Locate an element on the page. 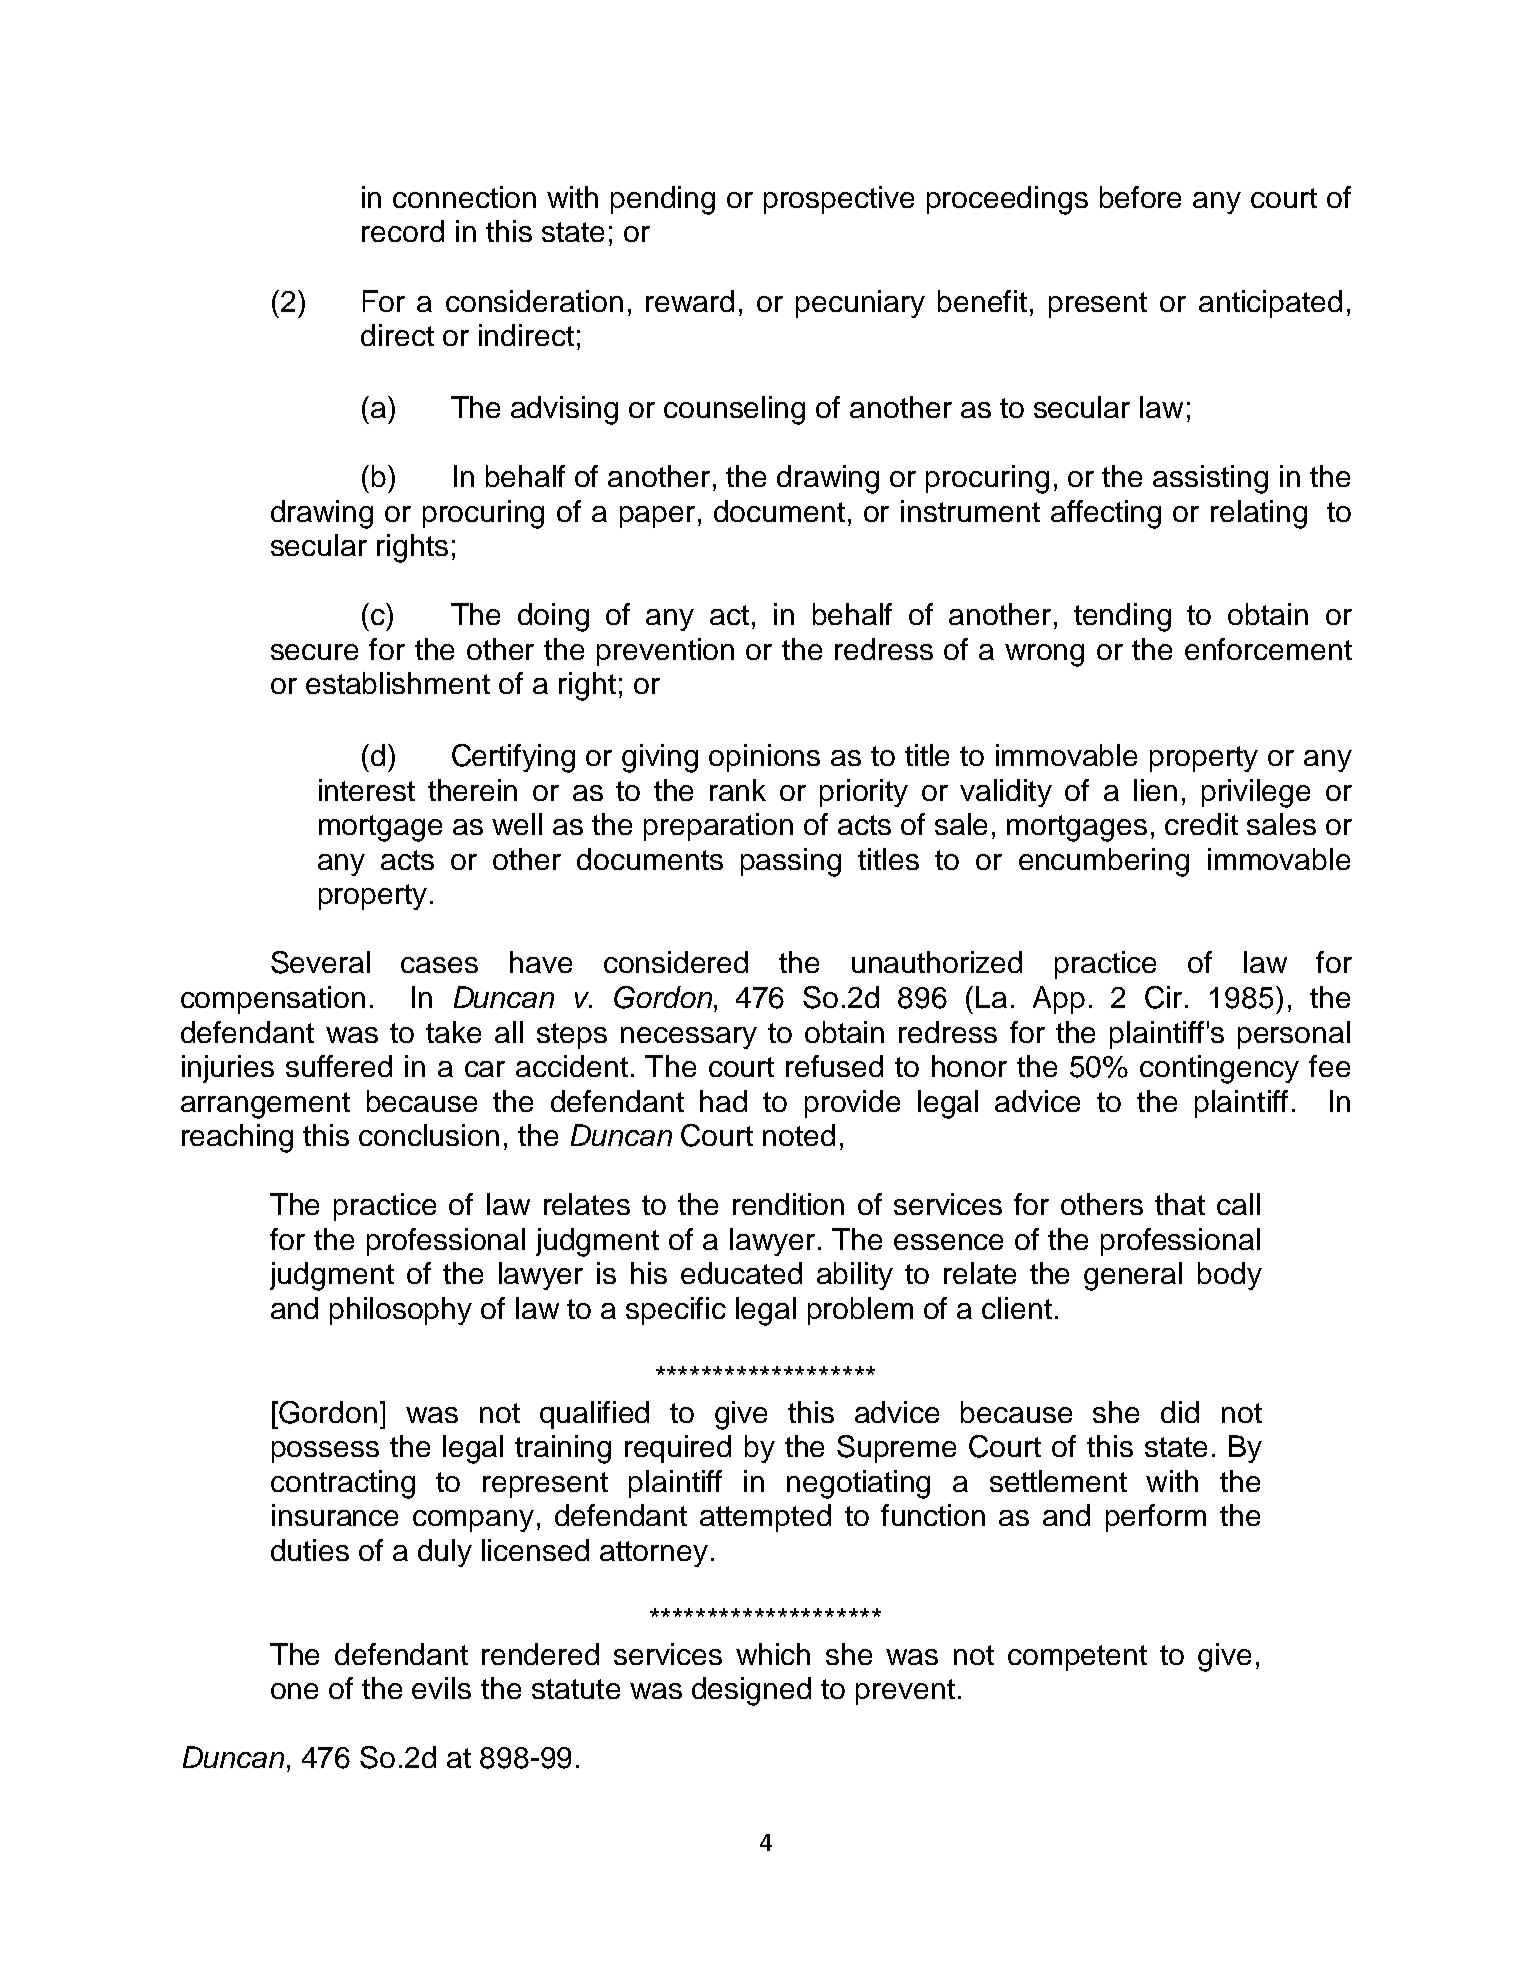 This document has height=1983, width=1532. educated is located at coordinates (741, 1273).
